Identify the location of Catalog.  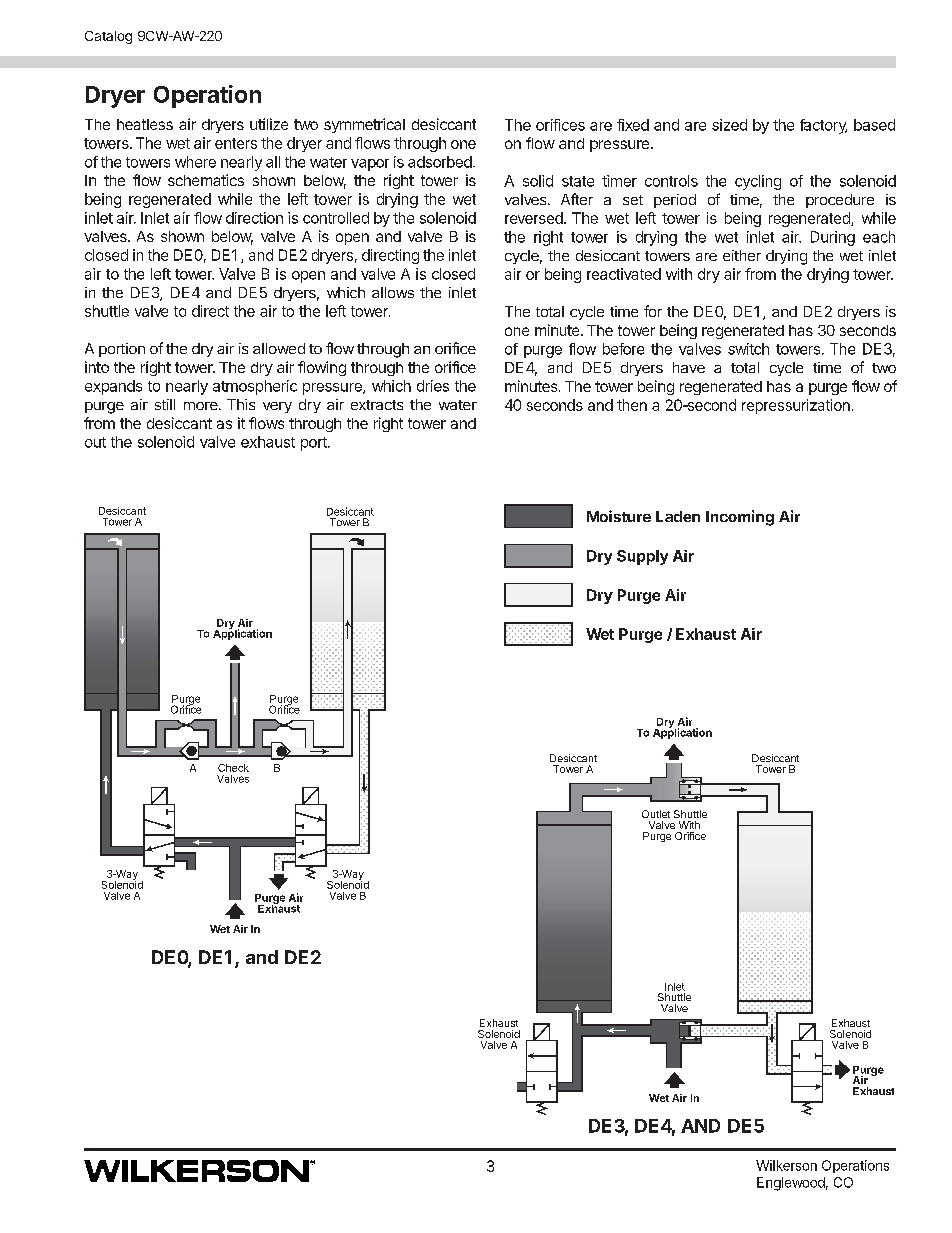
(108, 37).
